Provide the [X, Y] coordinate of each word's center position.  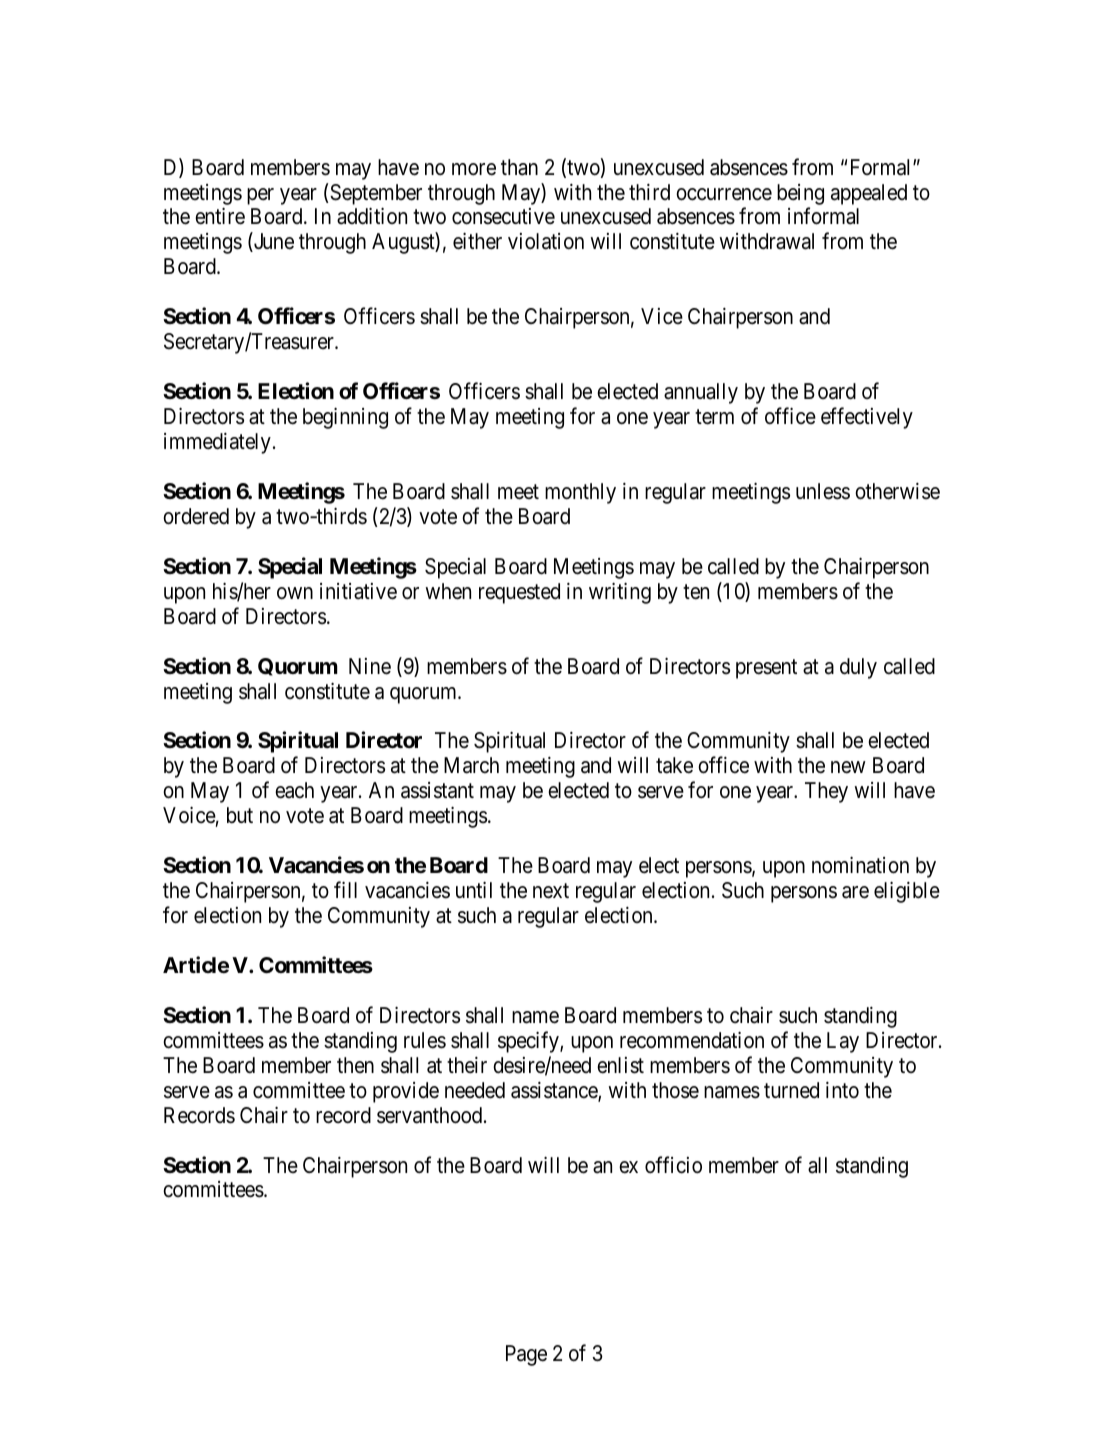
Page [526, 1355]
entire [220, 216]
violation [546, 241]
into [842, 1090]
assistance [555, 1091]
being [800, 194]
